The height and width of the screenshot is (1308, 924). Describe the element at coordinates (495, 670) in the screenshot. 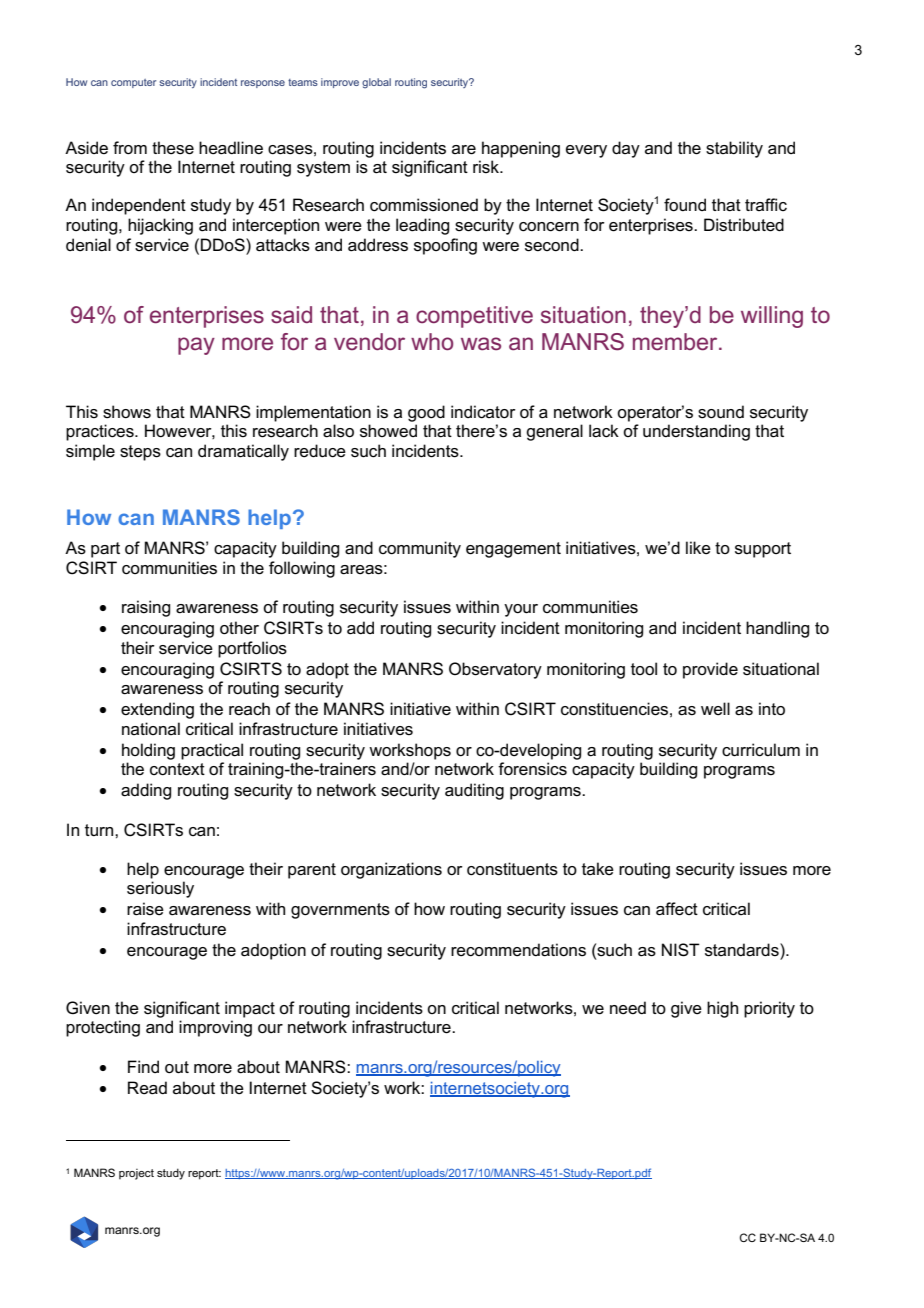

I see `Observatory` at that location.
